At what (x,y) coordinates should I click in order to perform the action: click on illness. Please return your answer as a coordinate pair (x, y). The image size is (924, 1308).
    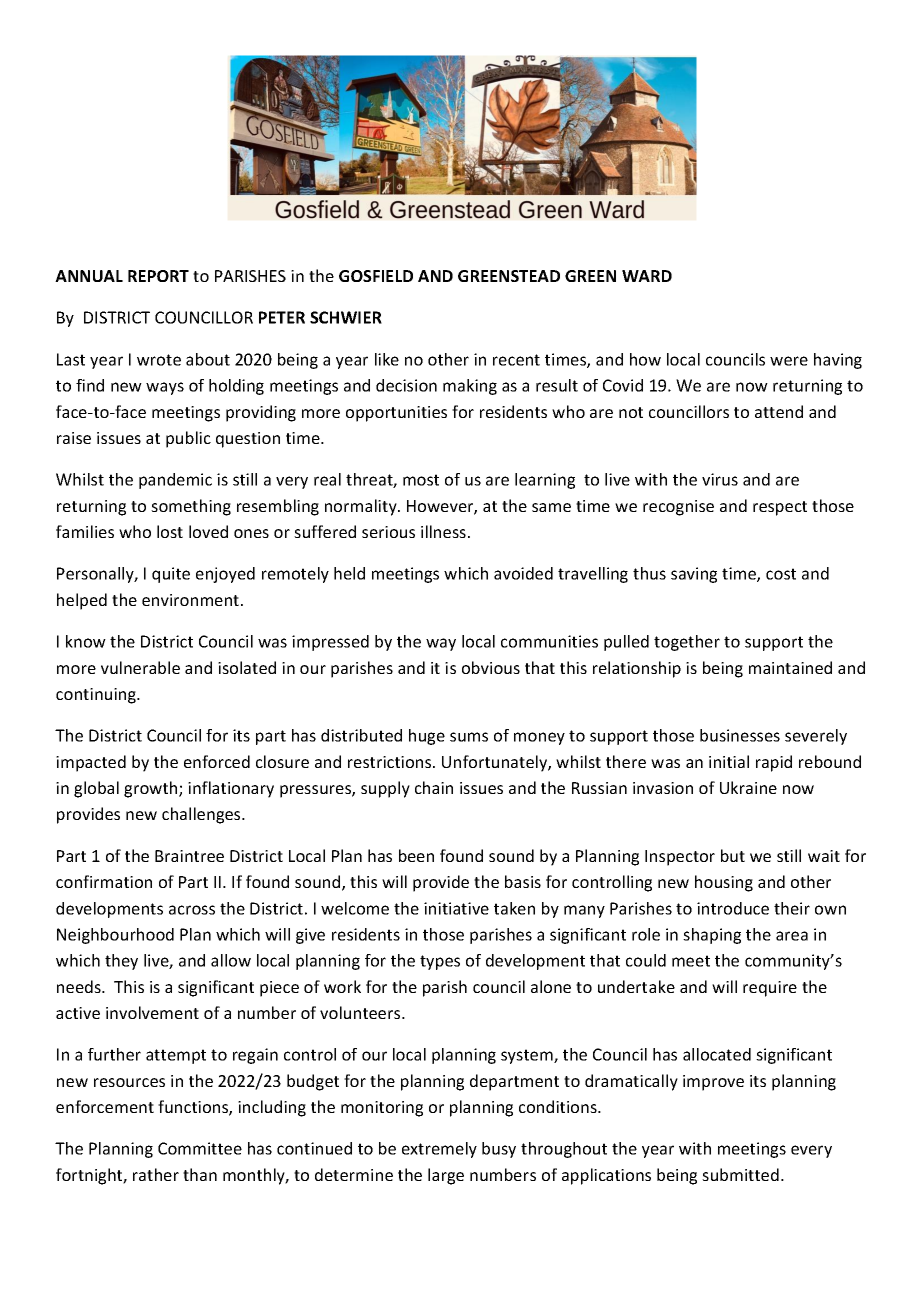
    Looking at the image, I should click on (443, 531).
